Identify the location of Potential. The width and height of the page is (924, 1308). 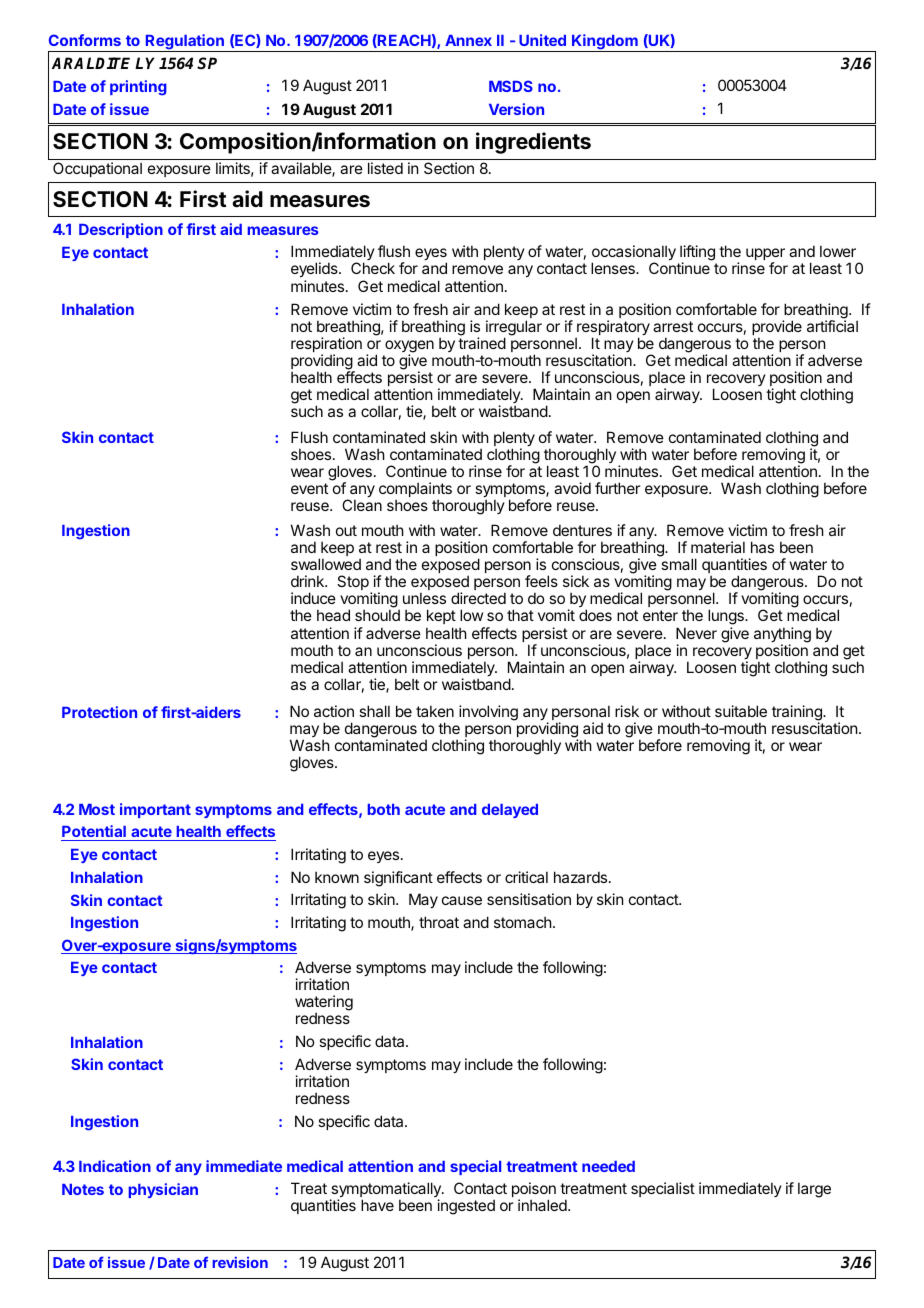
(94, 833).
